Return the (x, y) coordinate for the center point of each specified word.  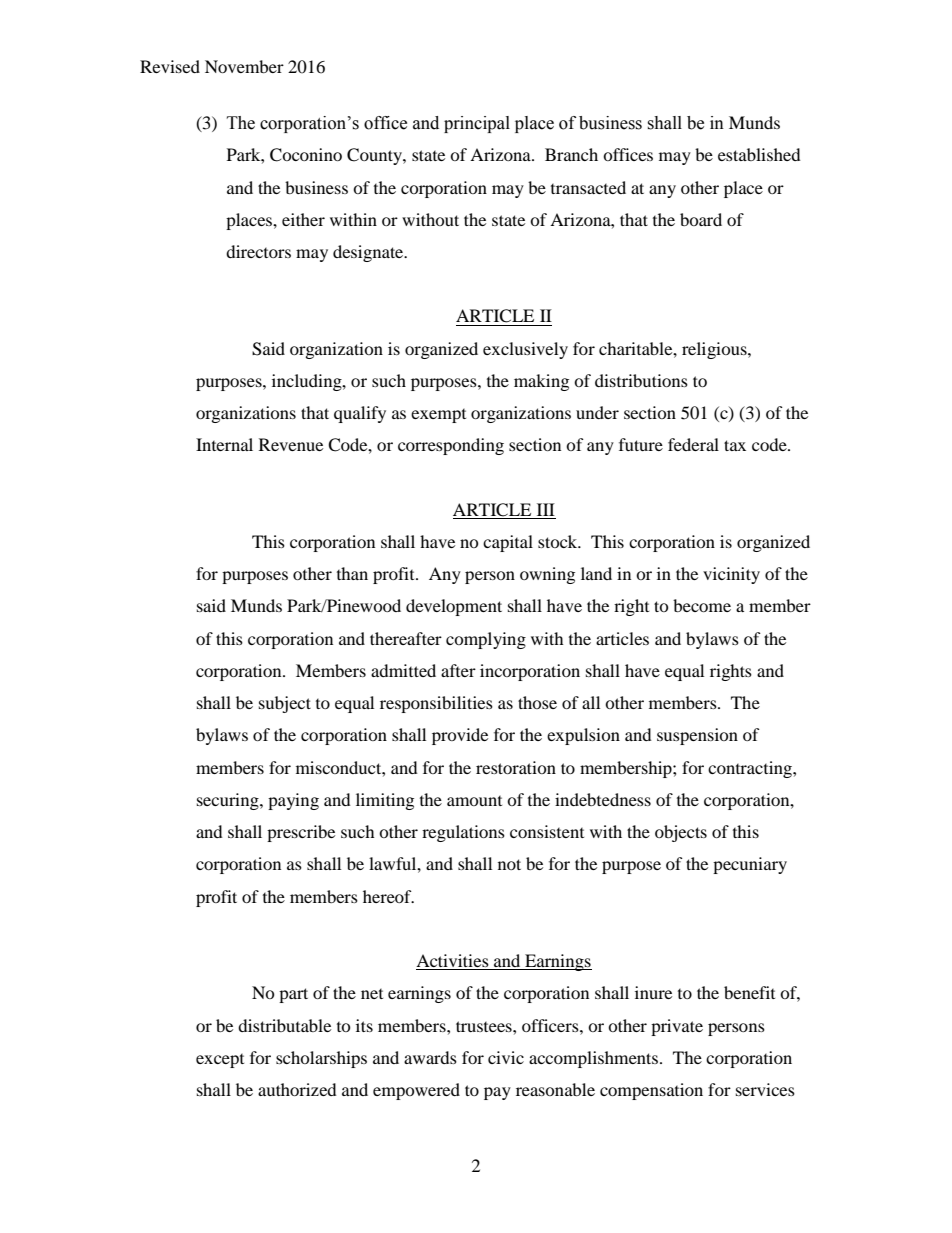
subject (285, 704)
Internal (224, 444)
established (759, 154)
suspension (697, 736)
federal (693, 444)
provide (460, 736)
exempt (438, 416)
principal (477, 124)
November (244, 66)
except (220, 1061)
